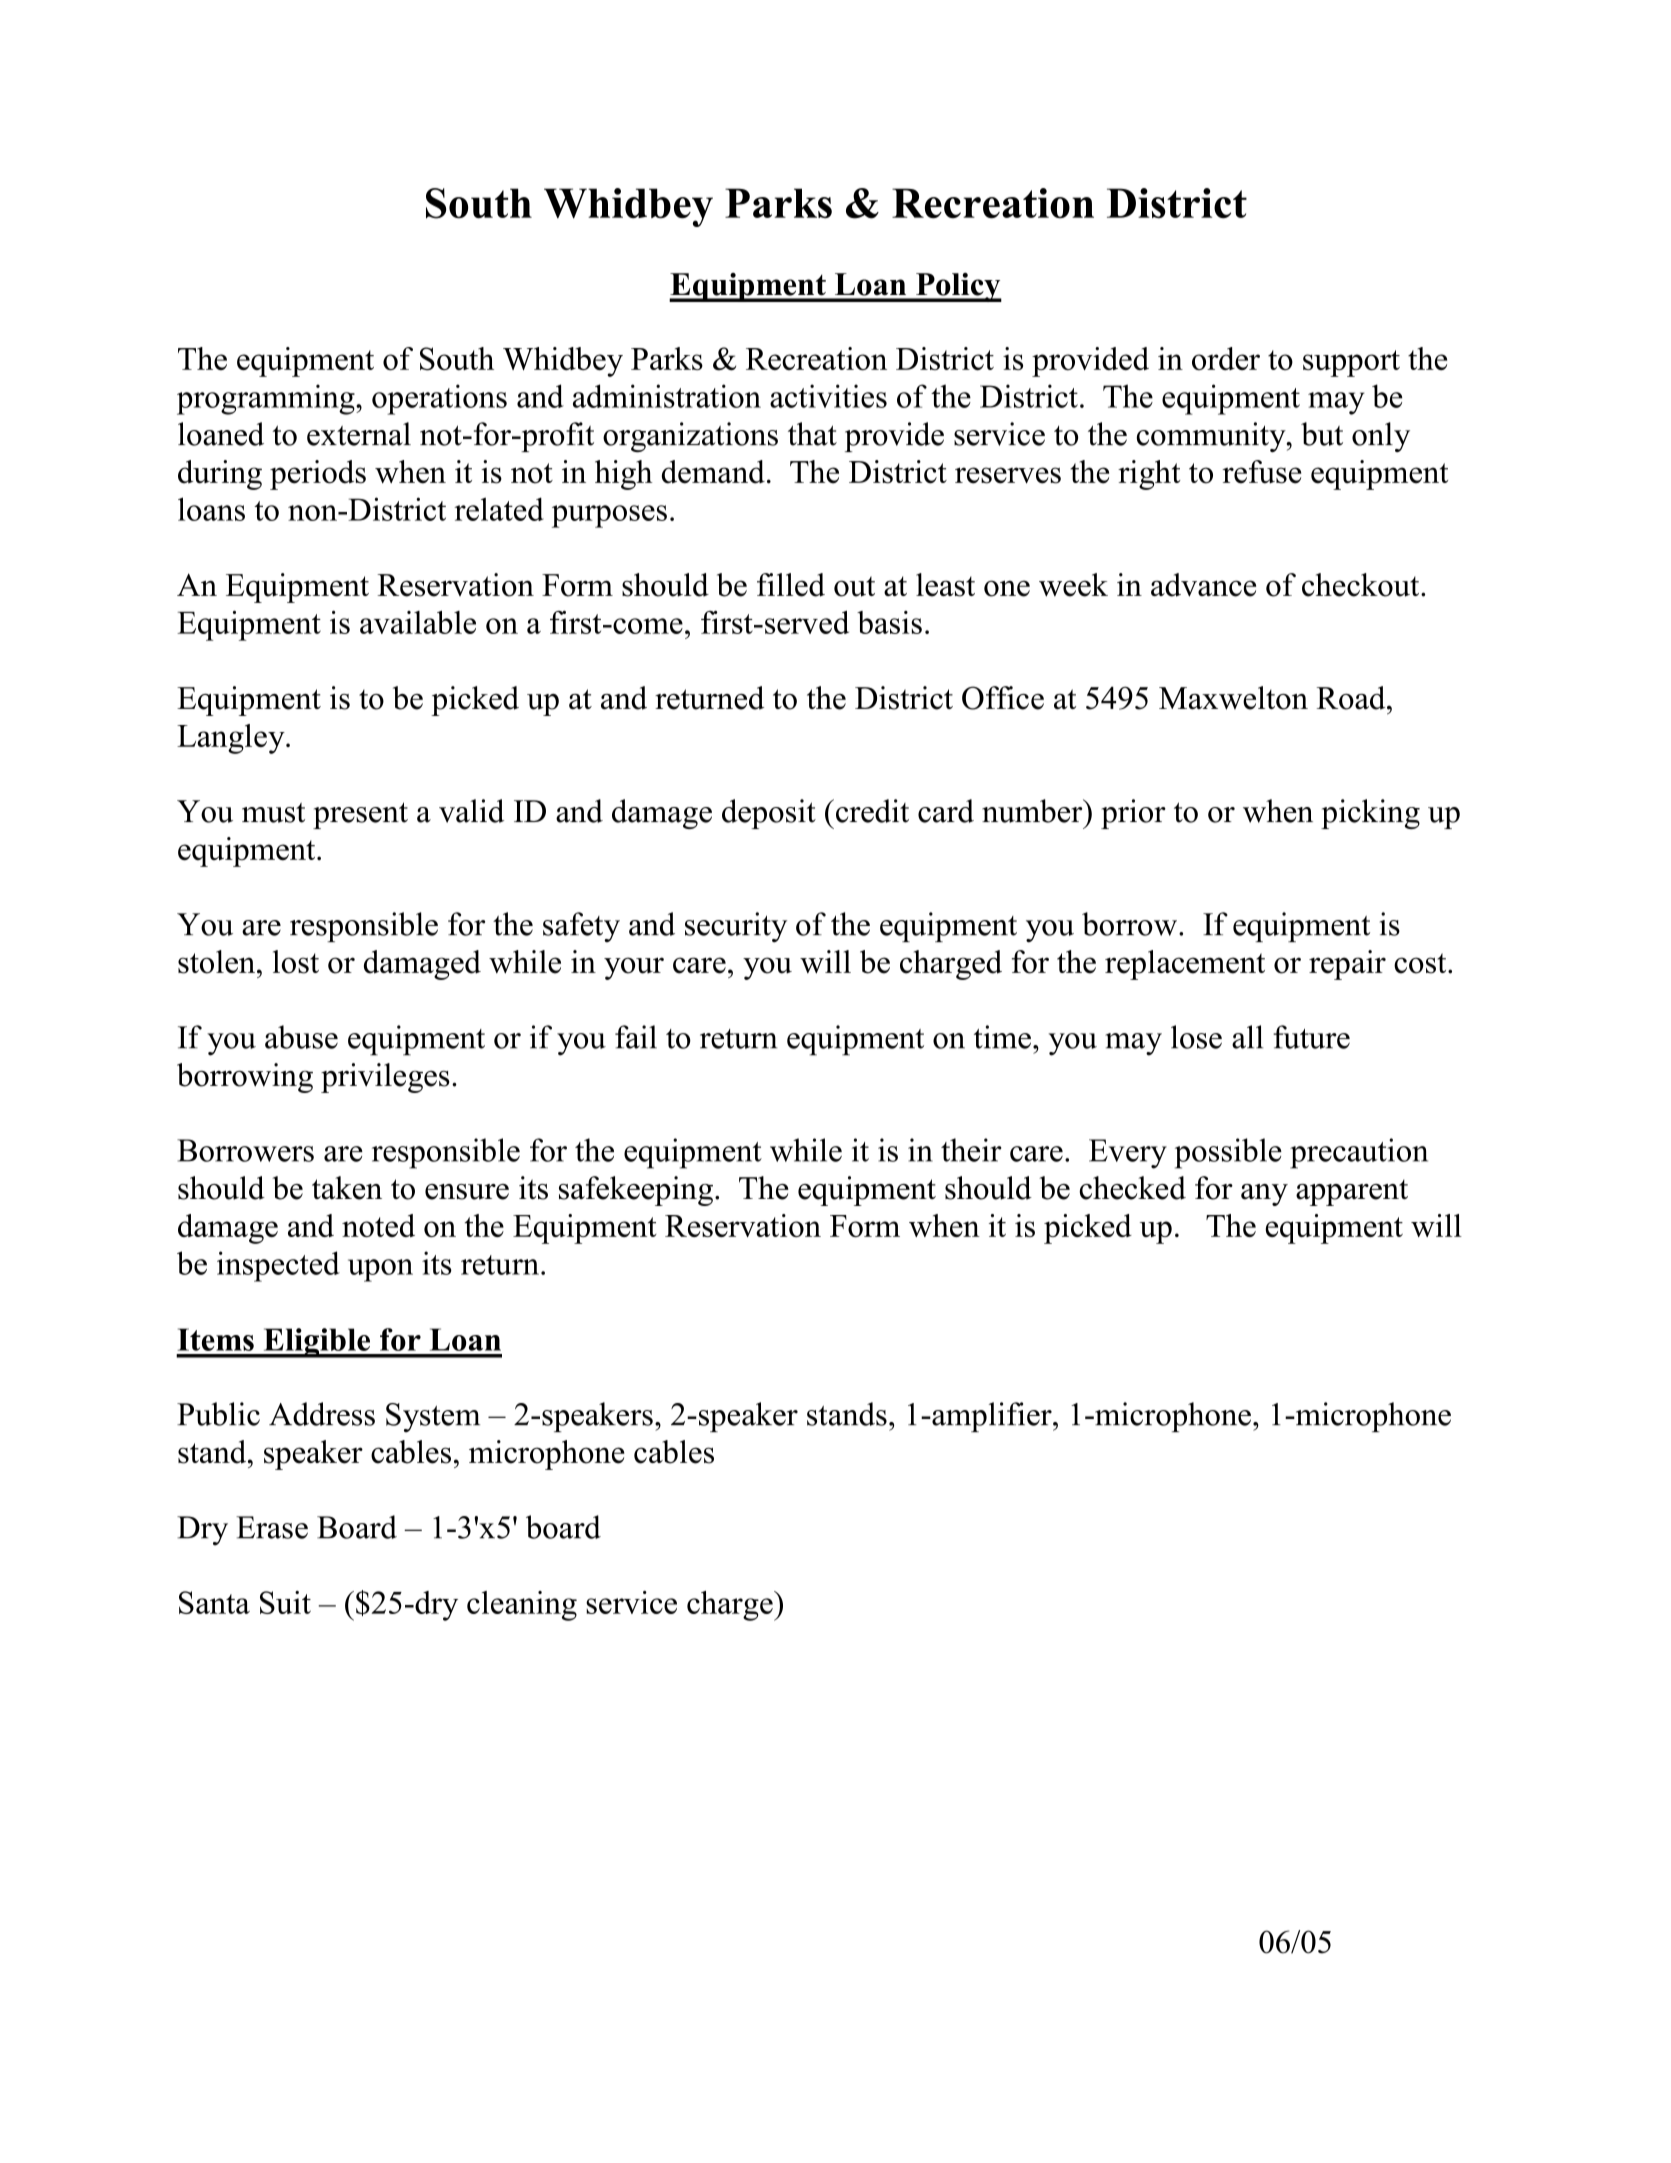  I want to click on activities, so click(828, 396).
